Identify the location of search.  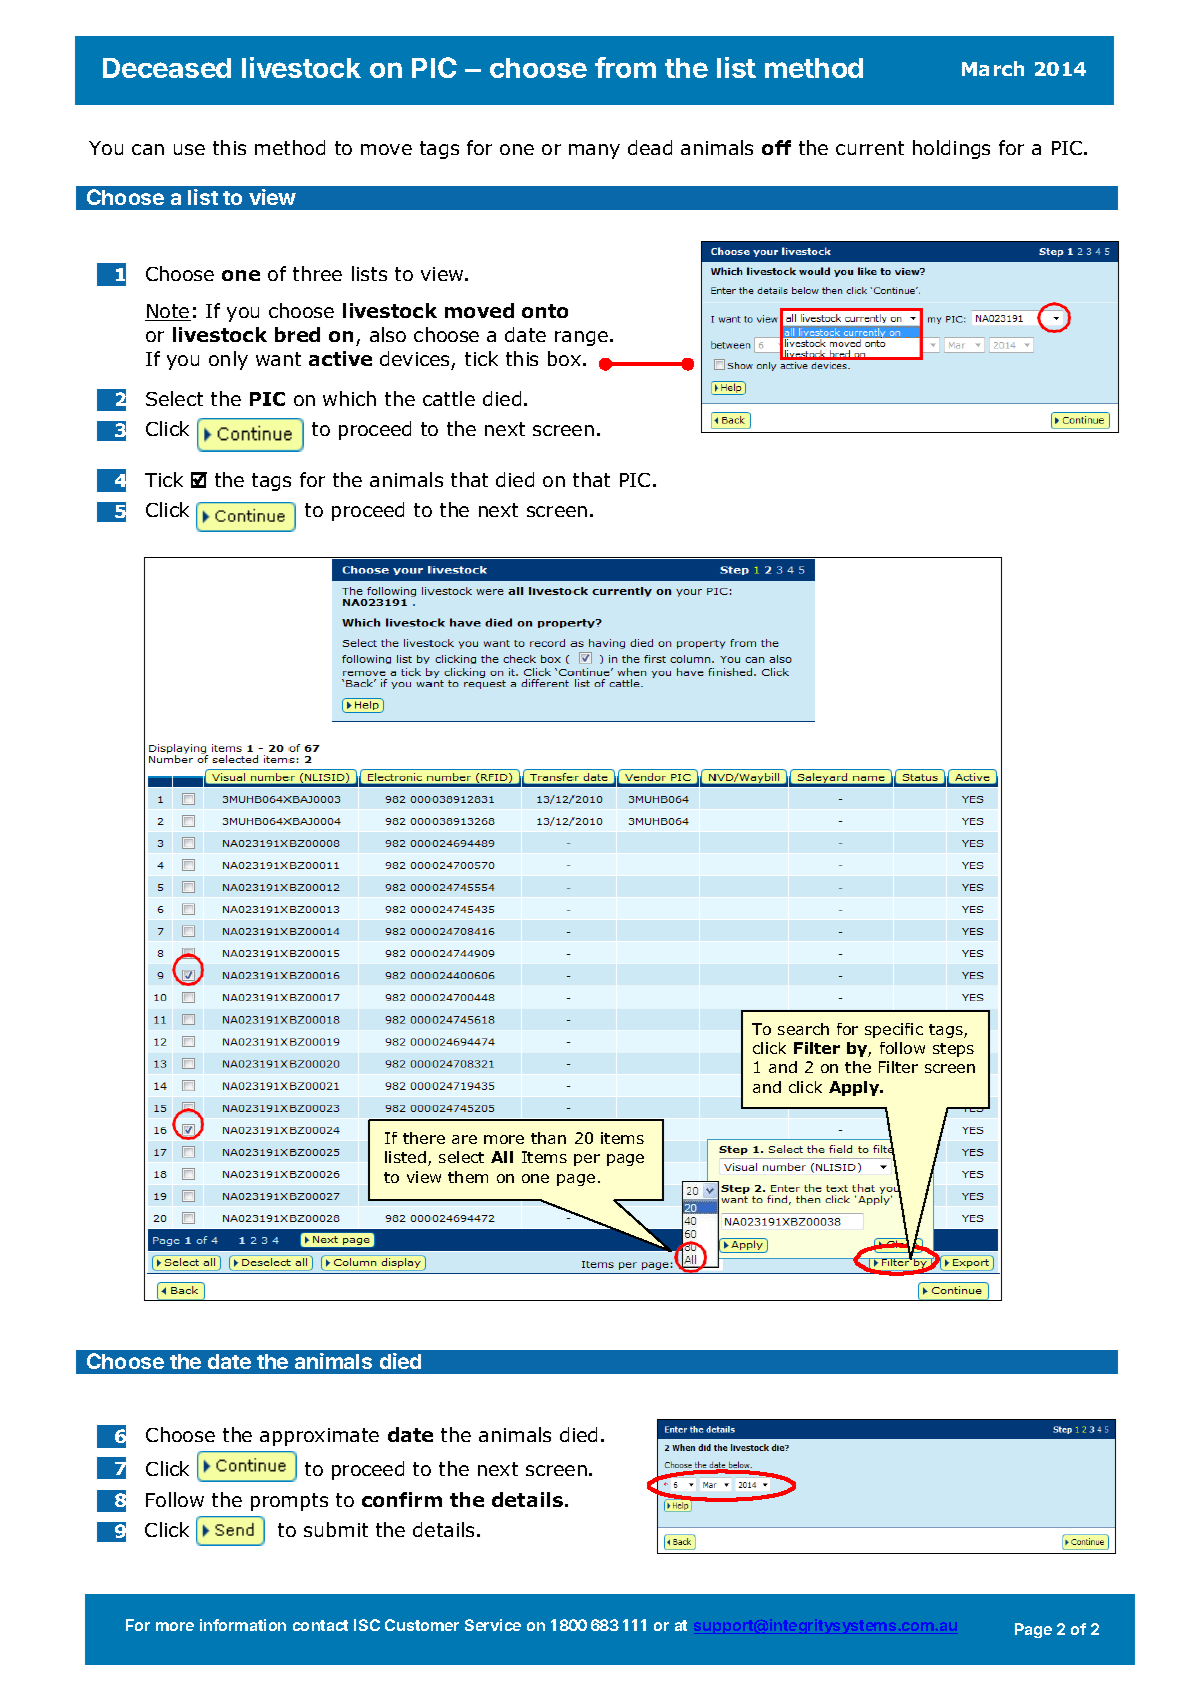
(803, 1029).
